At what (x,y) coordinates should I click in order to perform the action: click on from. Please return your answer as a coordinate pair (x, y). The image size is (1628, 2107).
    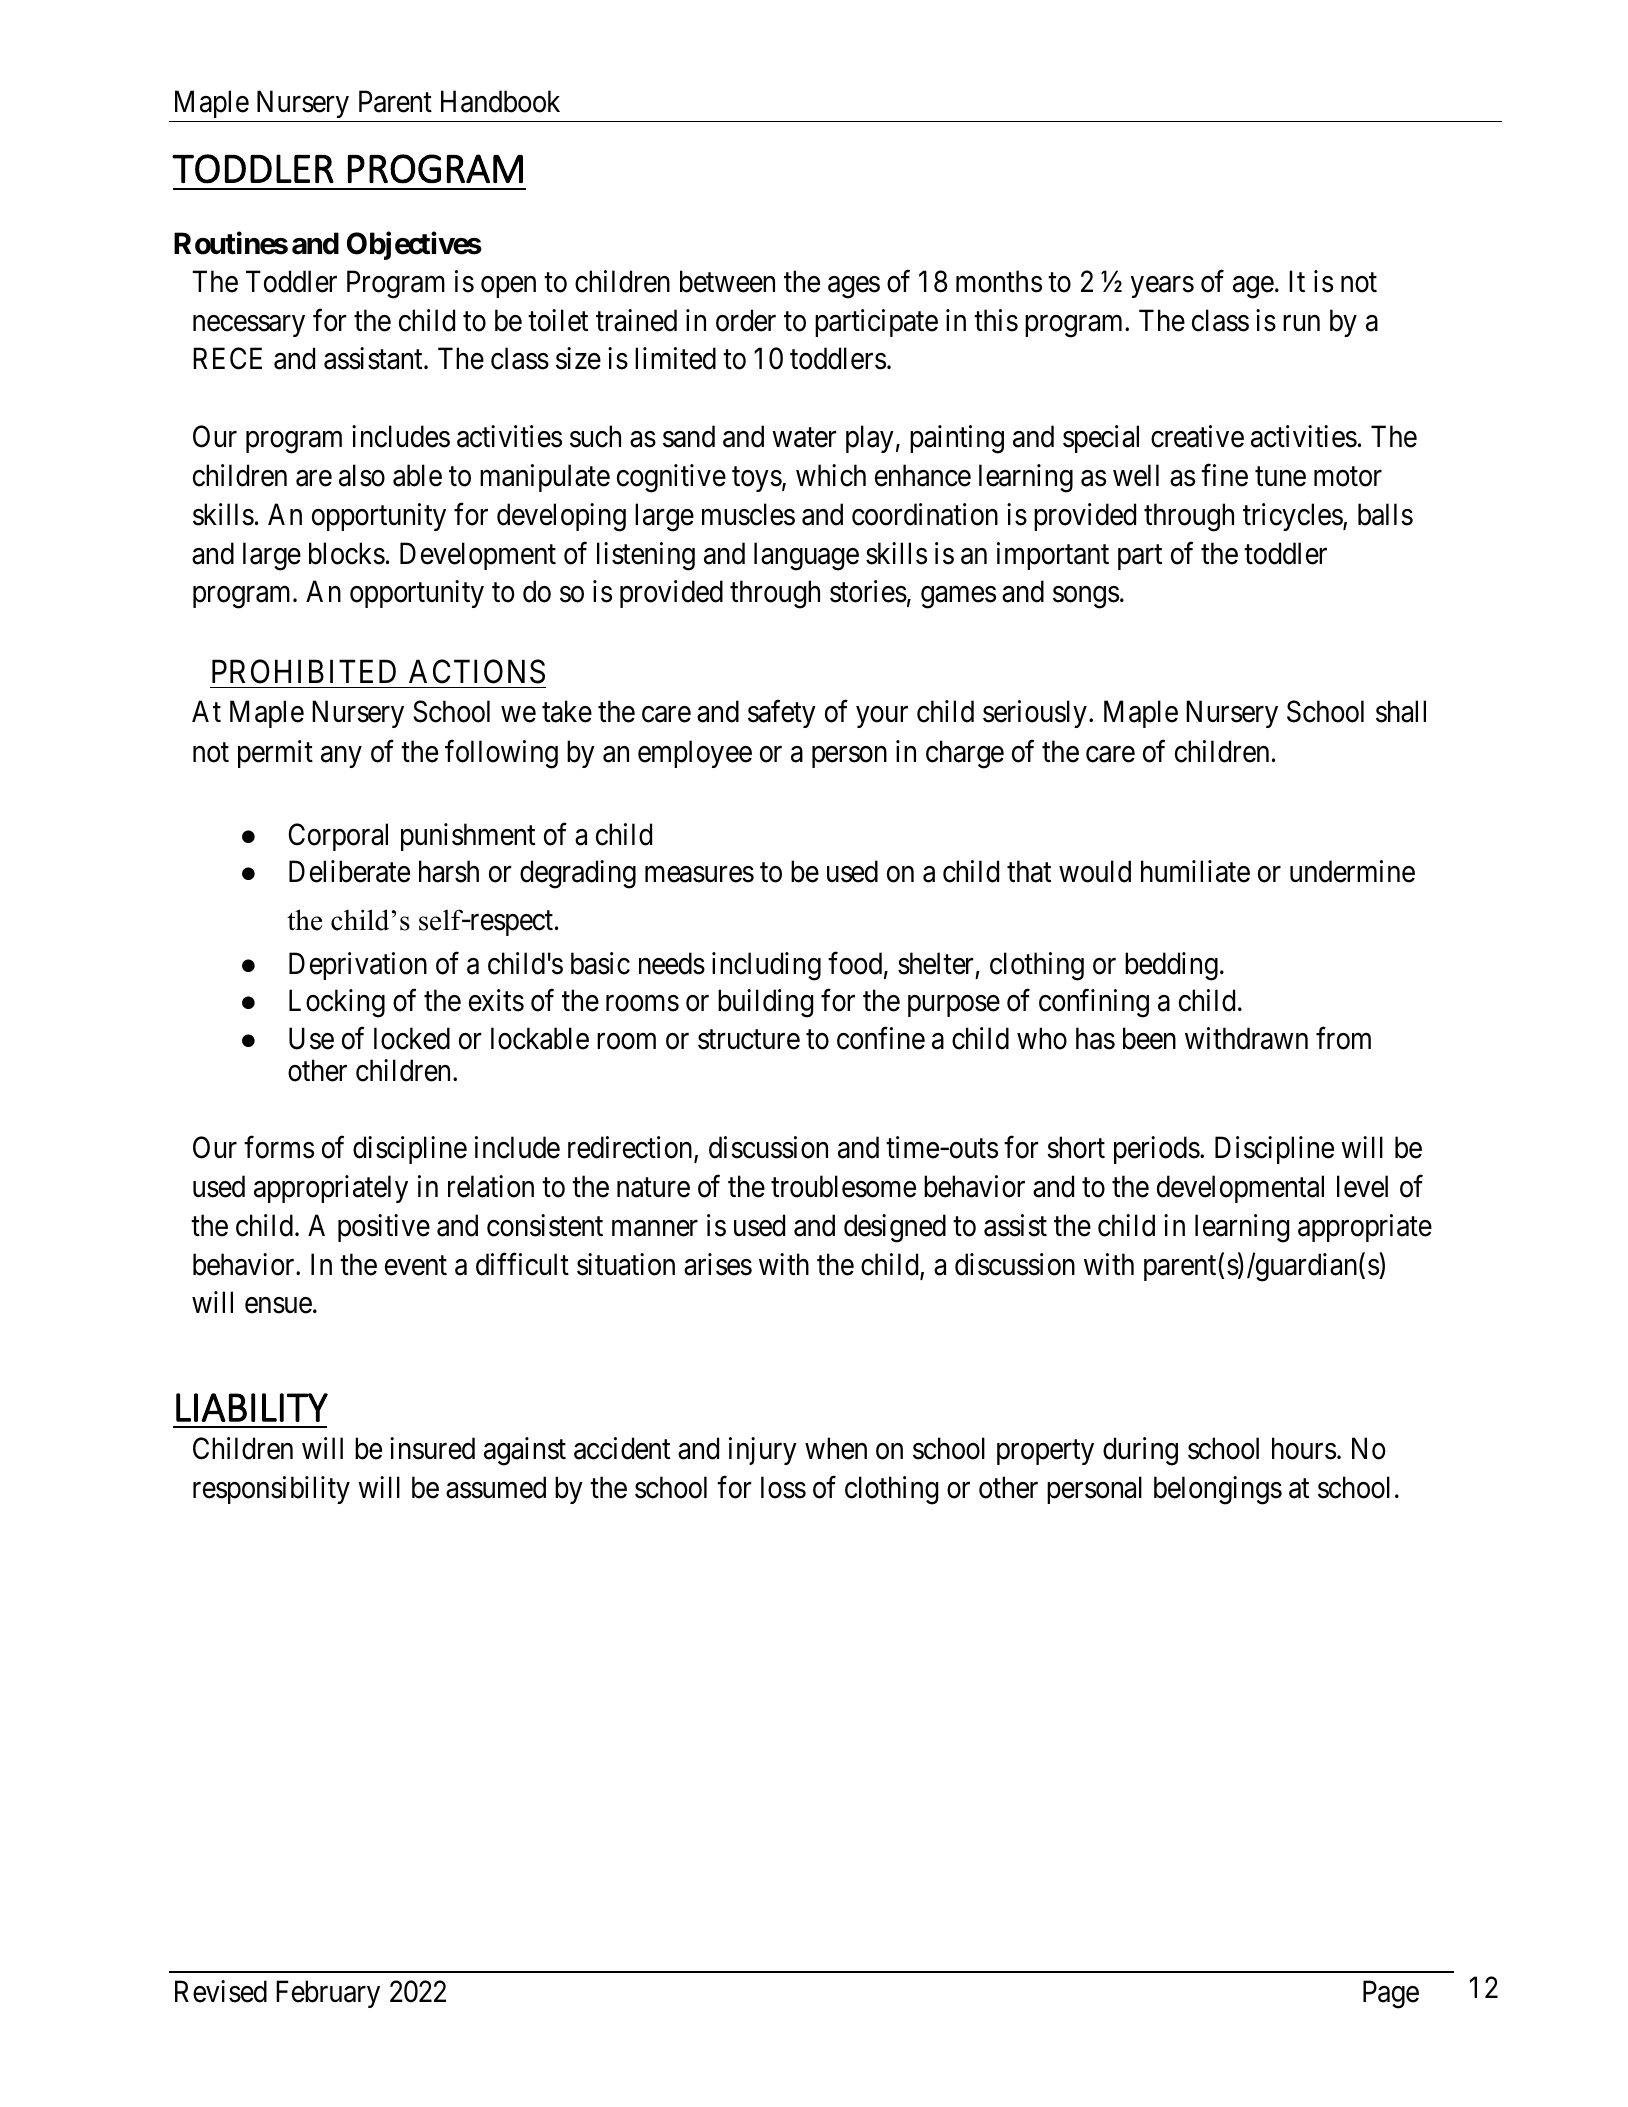
    Looking at the image, I should click on (1343, 1038).
